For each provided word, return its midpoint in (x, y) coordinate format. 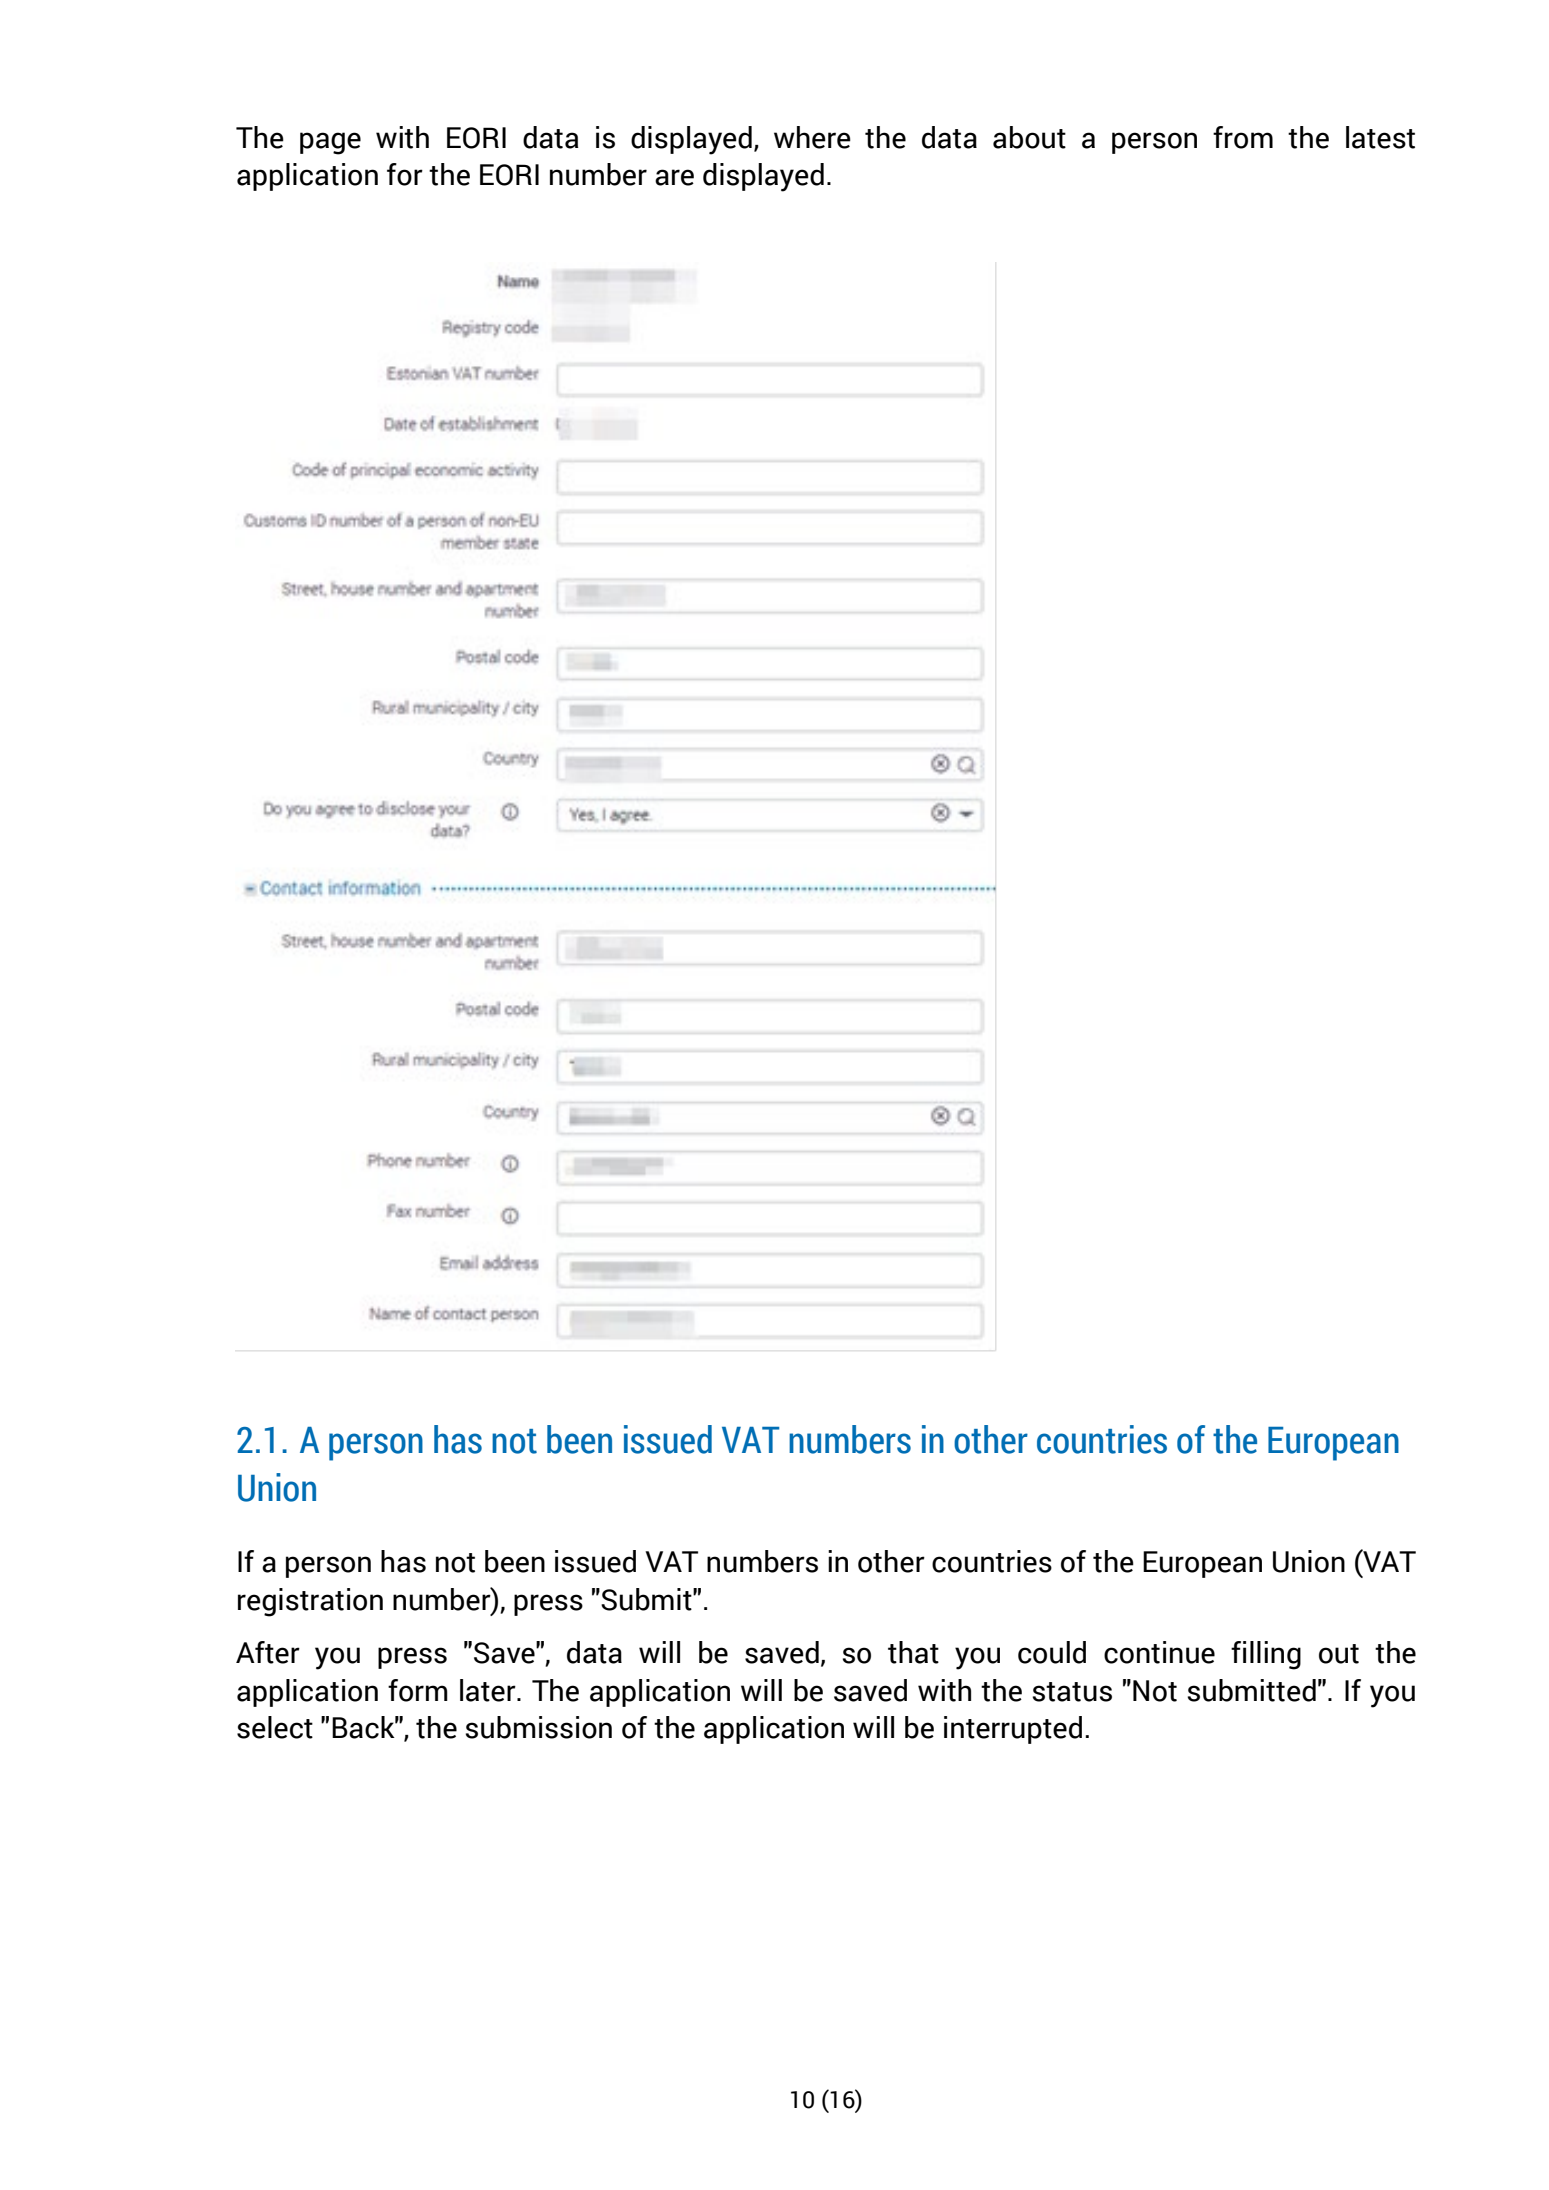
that (913, 1652)
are (674, 177)
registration (310, 1602)
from (1243, 137)
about (1029, 137)
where (812, 137)
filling (1266, 1655)
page (330, 143)
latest (1380, 137)
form (418, 1690)
